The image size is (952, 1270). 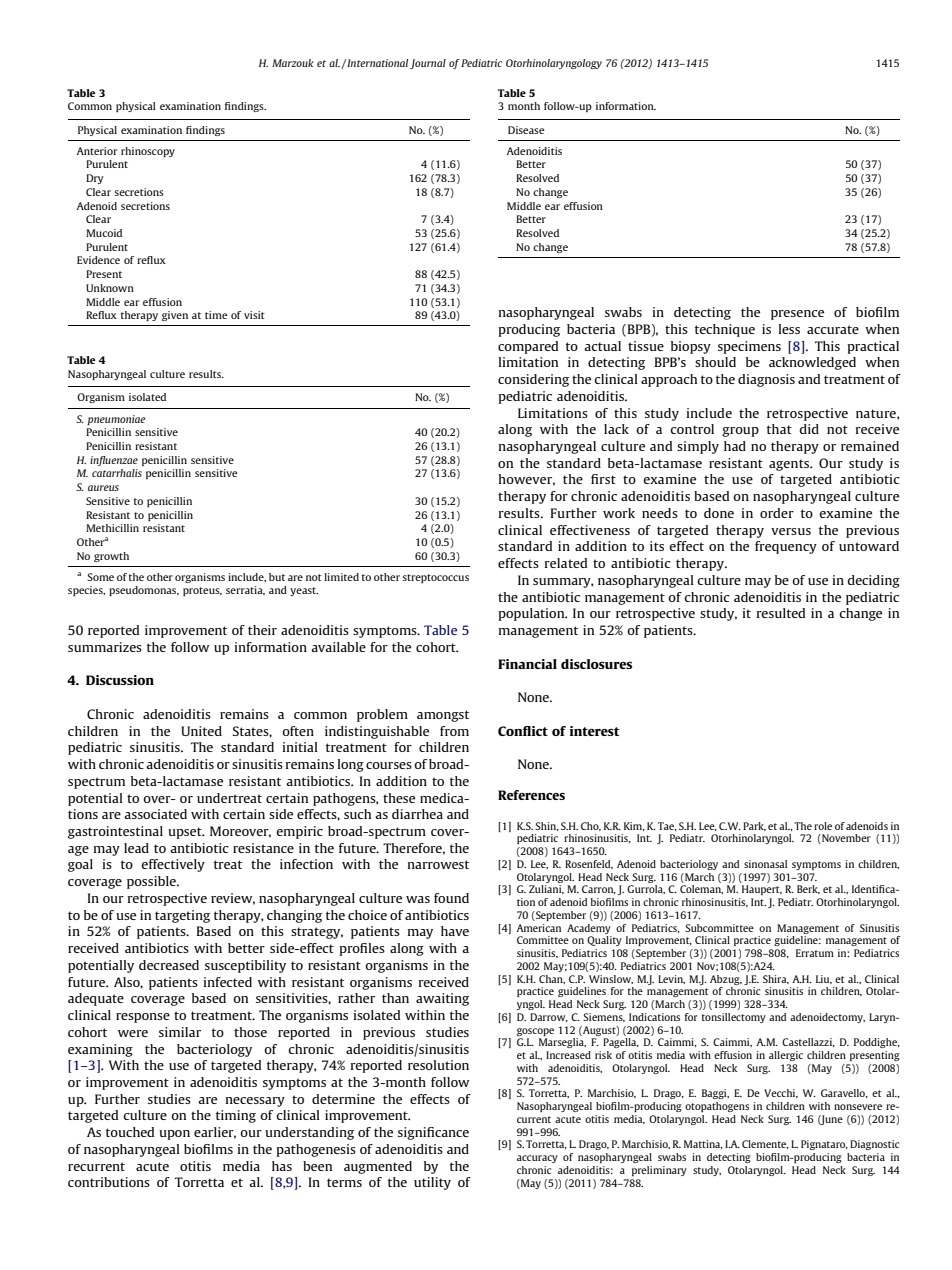 I want to click on proteus, so click(x=202, y=591).
